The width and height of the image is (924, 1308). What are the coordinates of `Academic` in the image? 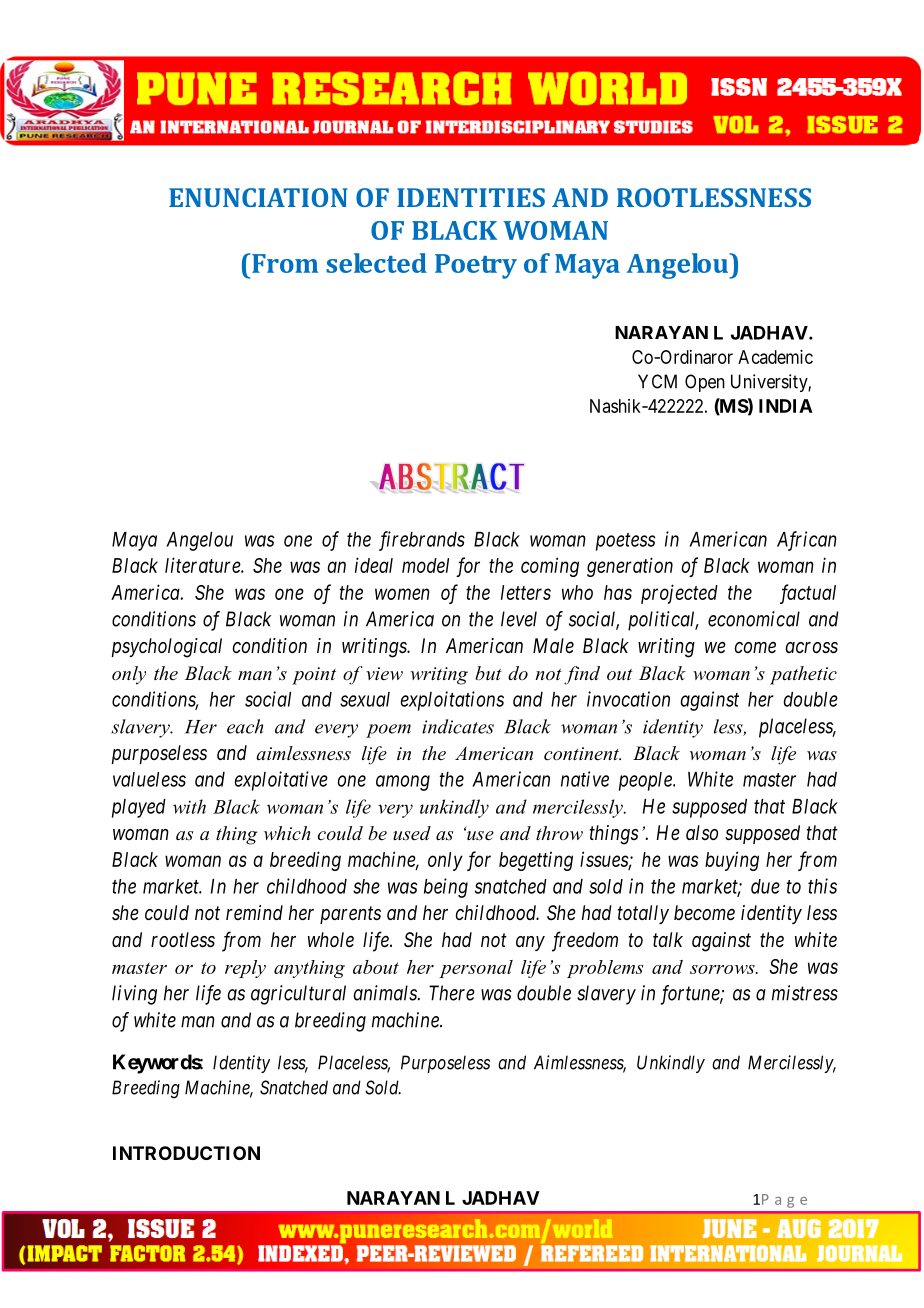 It's located at (775, 357).
